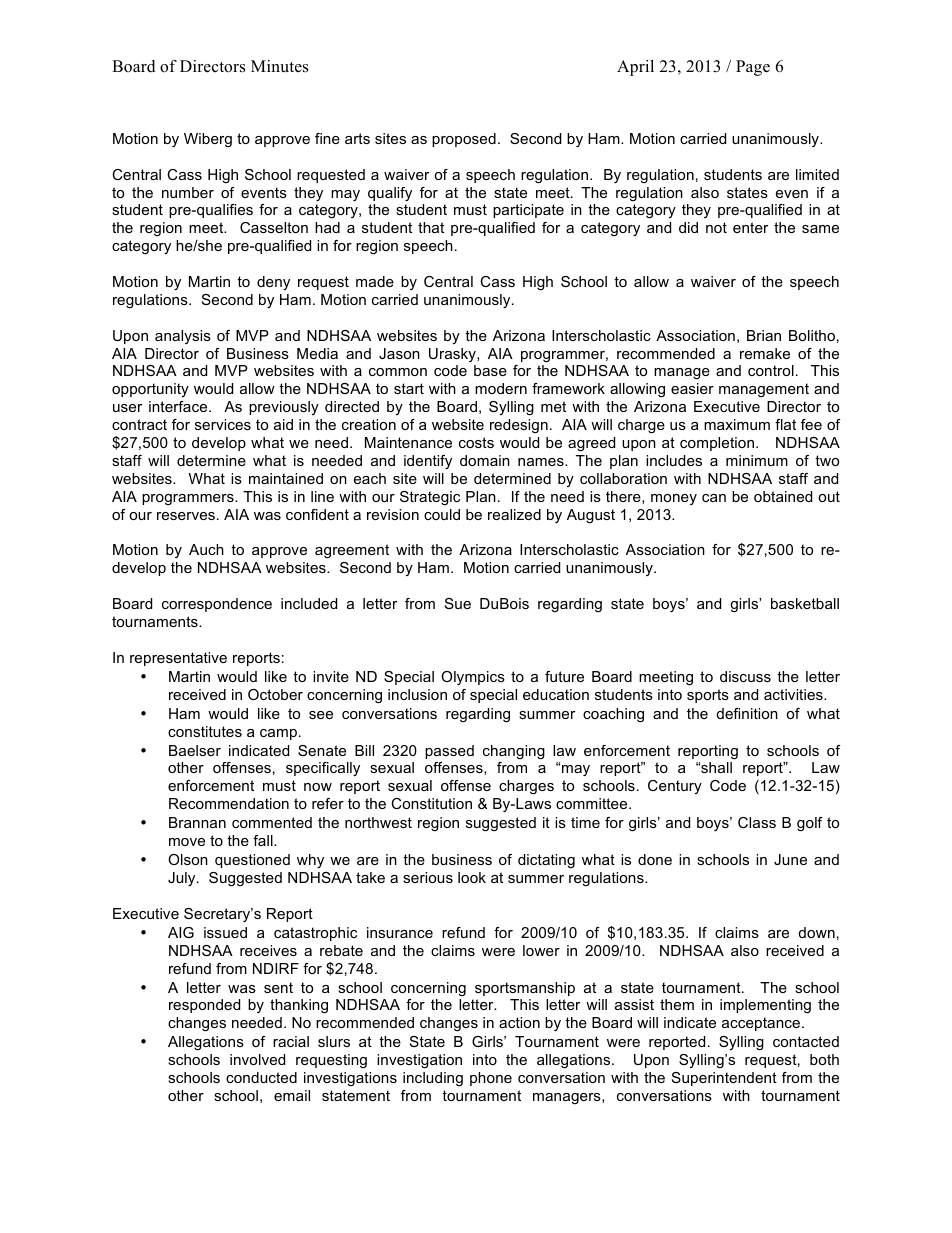 The image size is (952, 1233). I want to click on definition, so click(747, 713).
